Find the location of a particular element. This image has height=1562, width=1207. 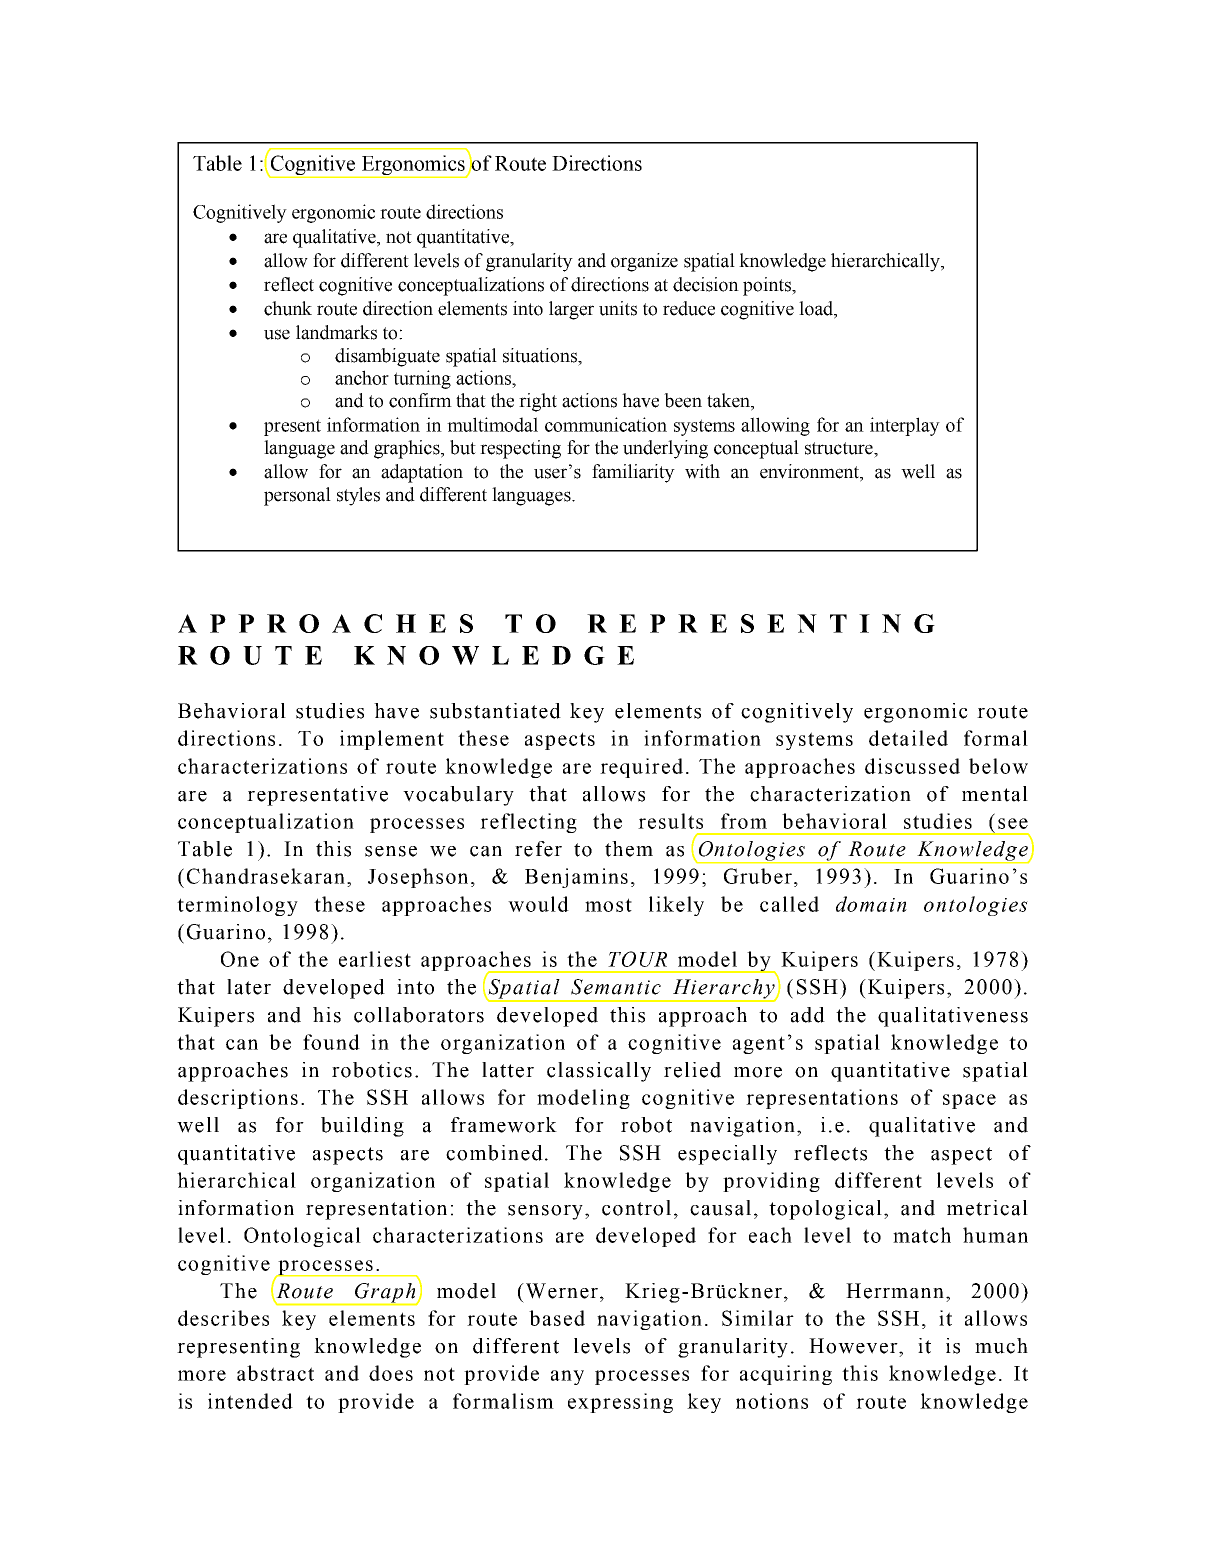

personal is located at coordinates (297, 496).
